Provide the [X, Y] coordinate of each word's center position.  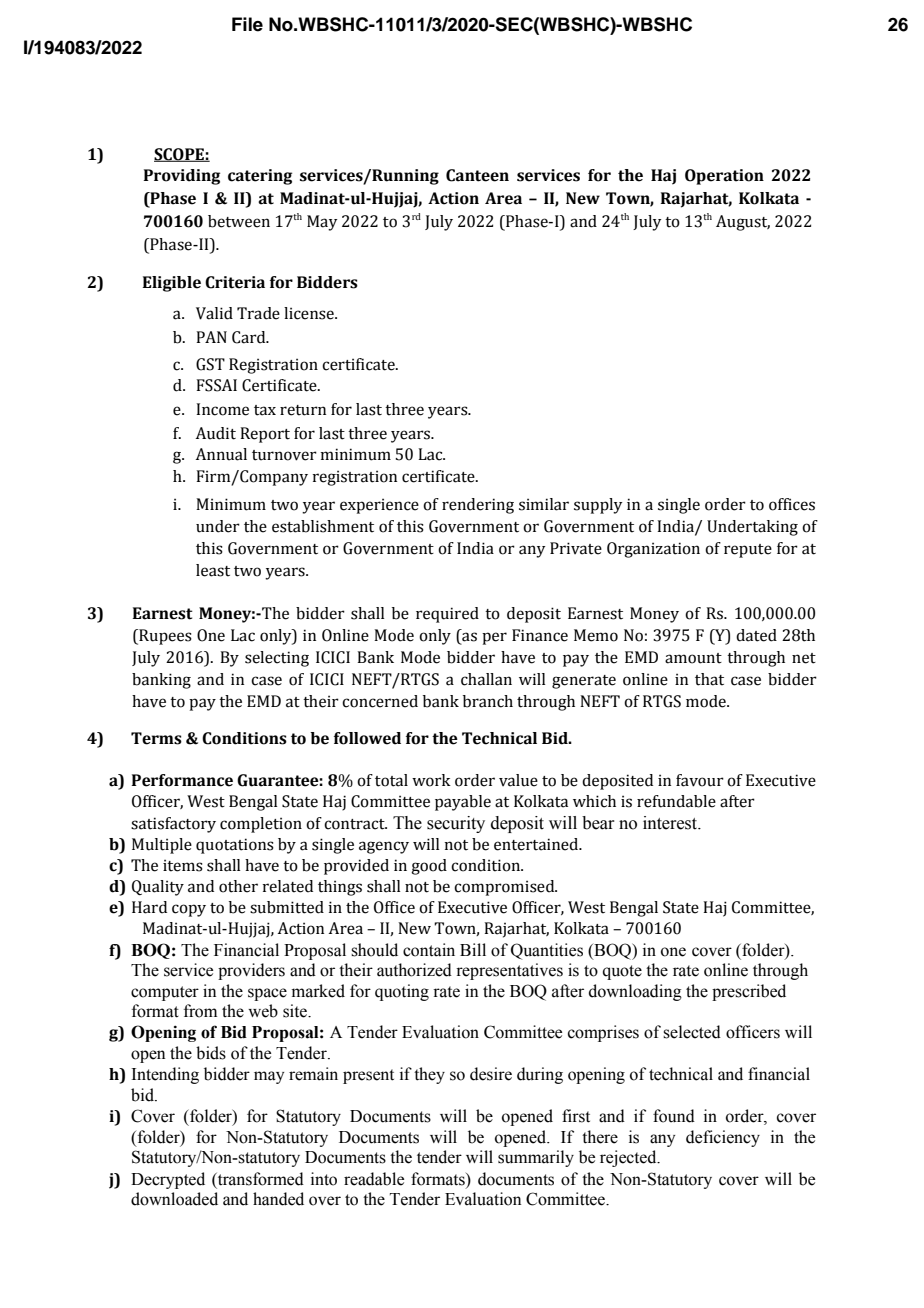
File [247, 24]
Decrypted [168, 1180]
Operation [724, 177]
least [213, 570]
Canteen [477, 175]
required [447, 615]
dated [756, 635]
